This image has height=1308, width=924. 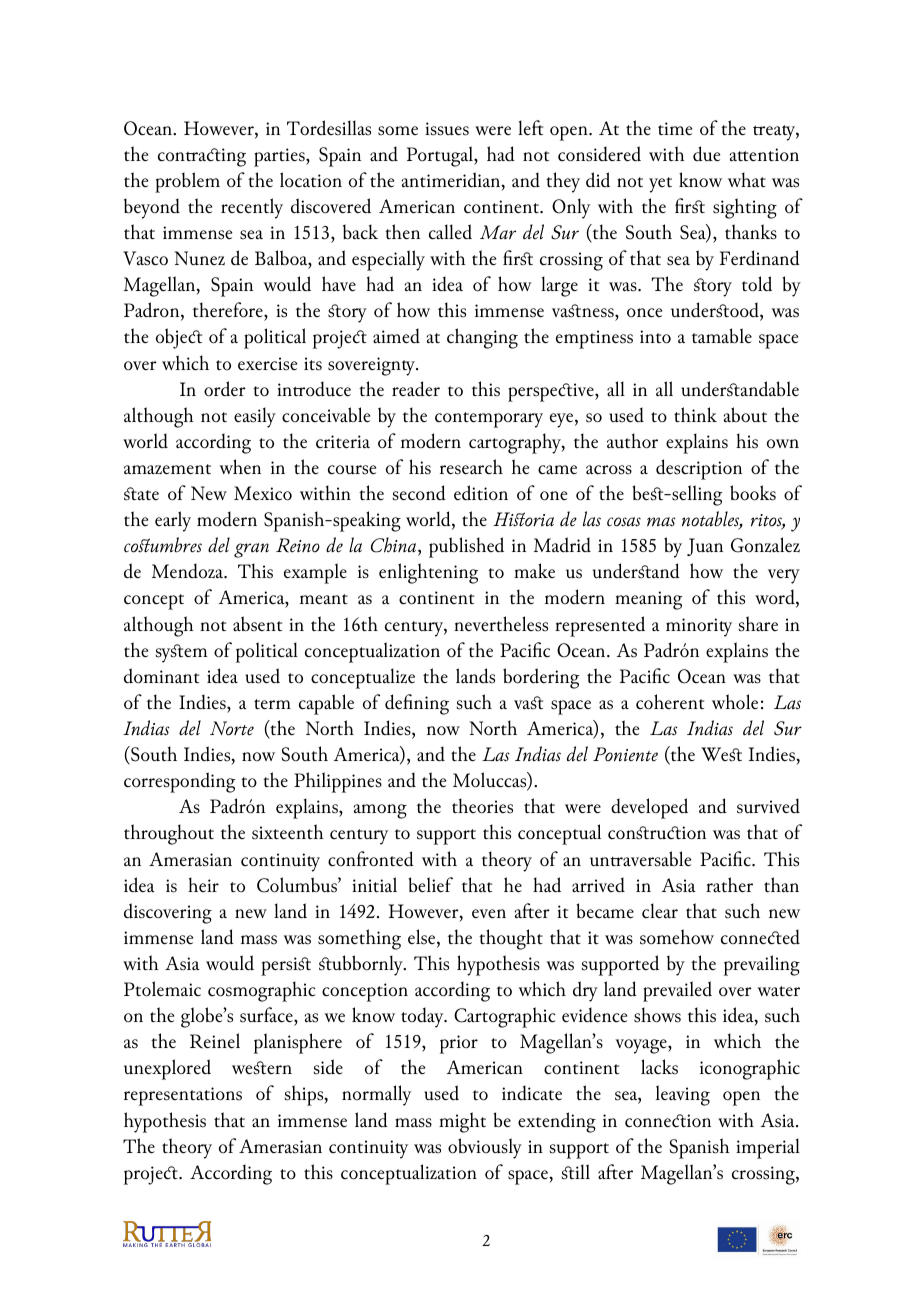 I want to click on rather, so click(x=729, y=884).
